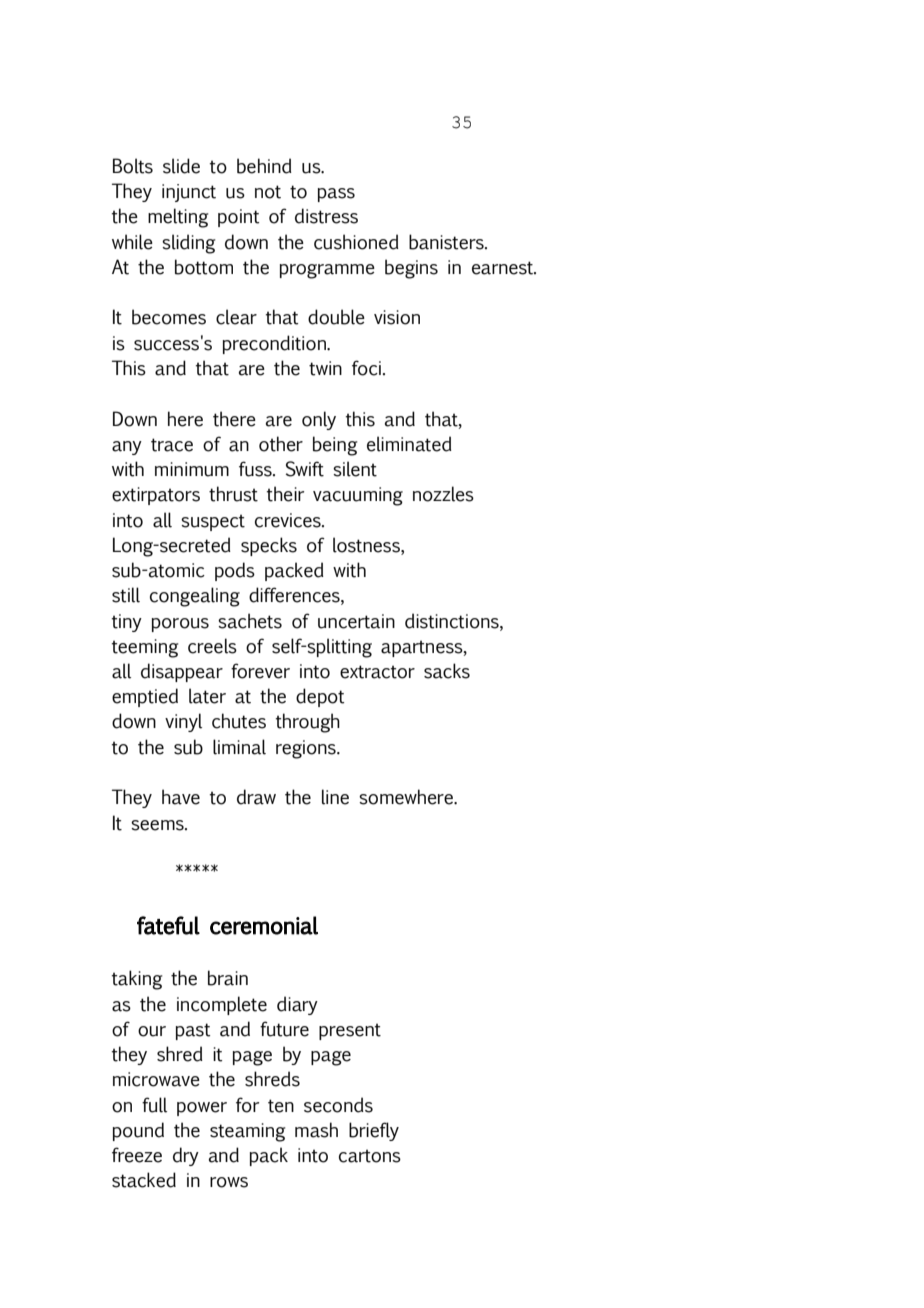 The width and height of the document is (924, 1308). What do you see at coordinates (350, 1031) in the document?
I see `present` at bounding box center [350, 1031].
